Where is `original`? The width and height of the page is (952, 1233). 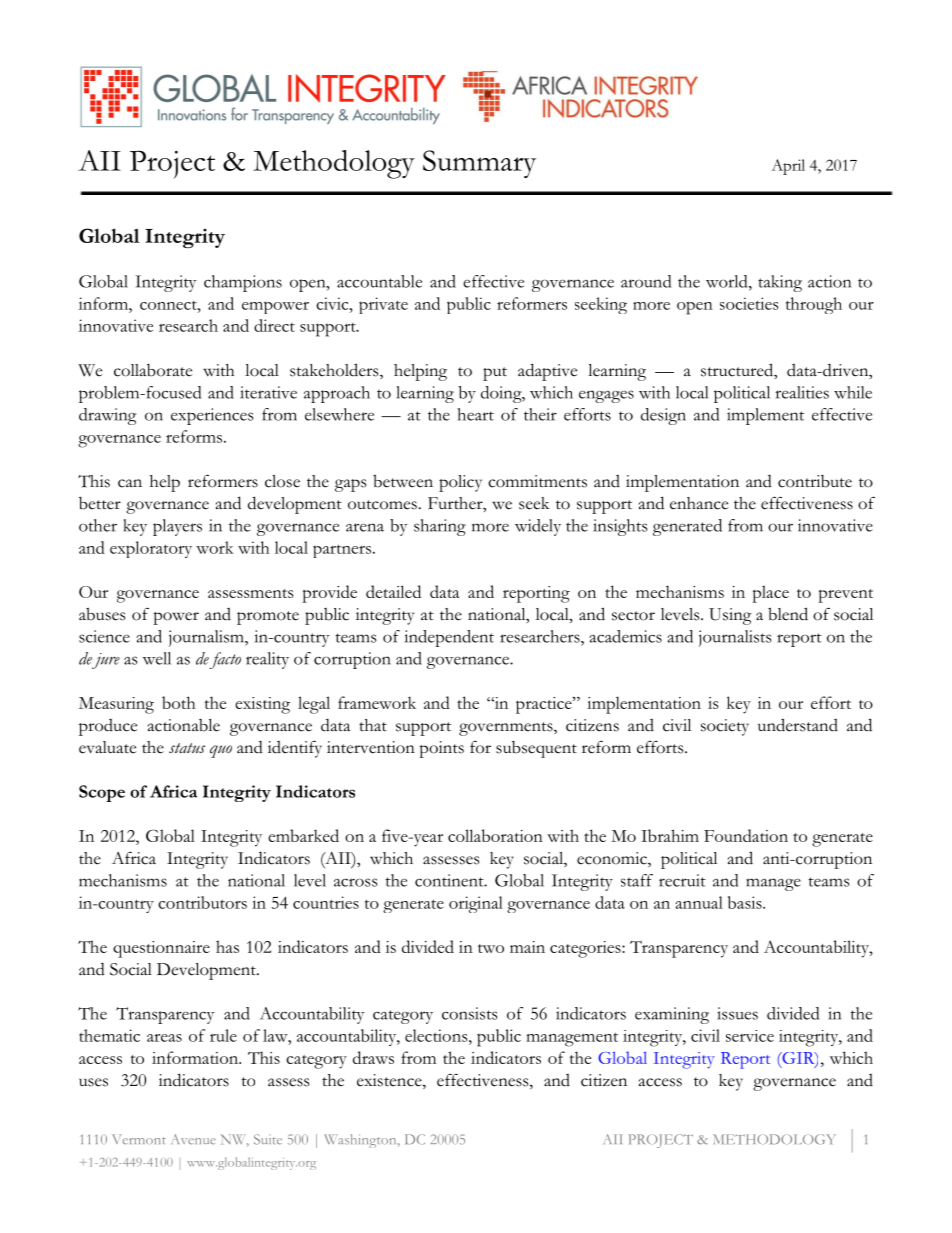 original is located at coordinates (476, 904).
